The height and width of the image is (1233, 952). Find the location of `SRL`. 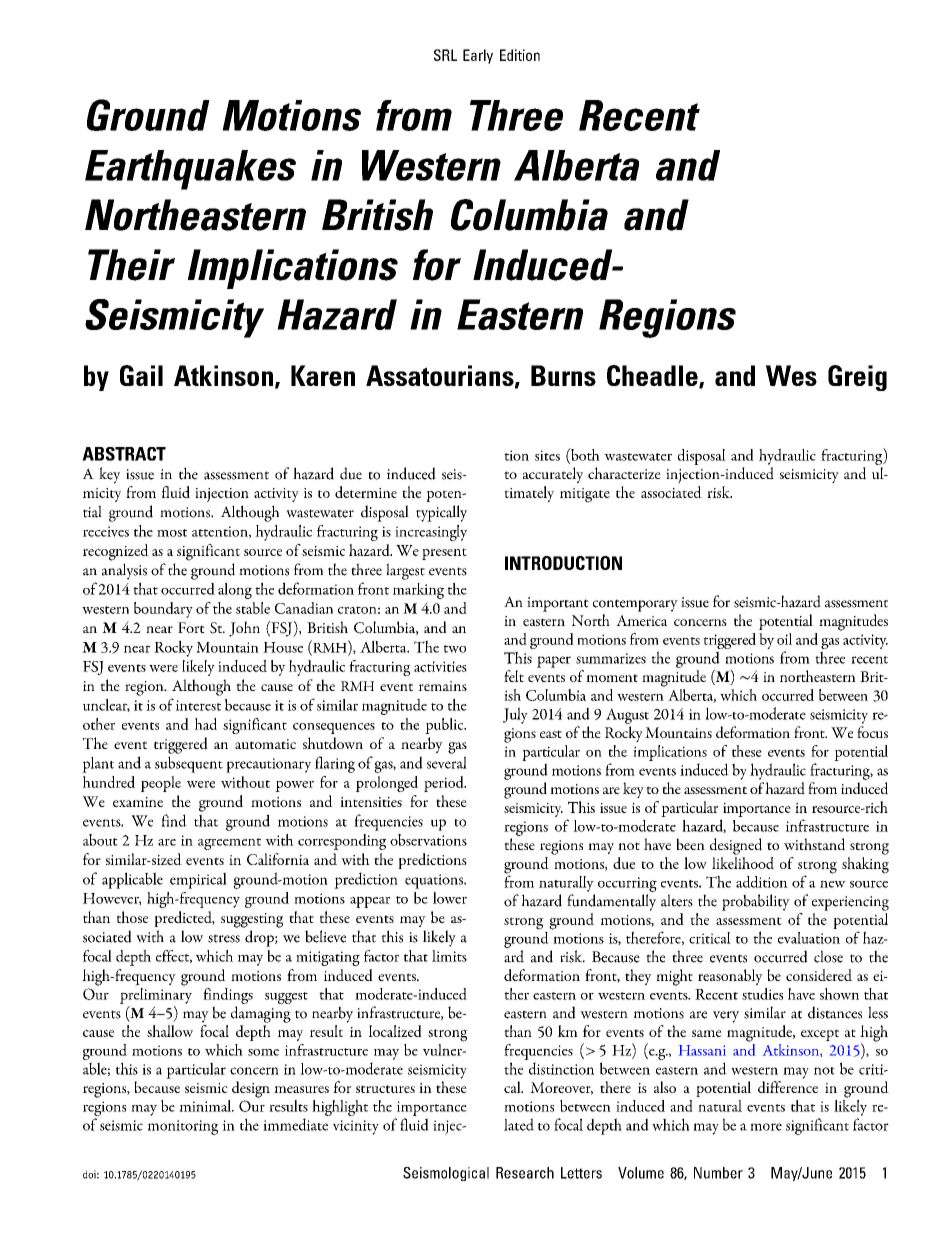

SRL is located at coordinates (445, 55).
